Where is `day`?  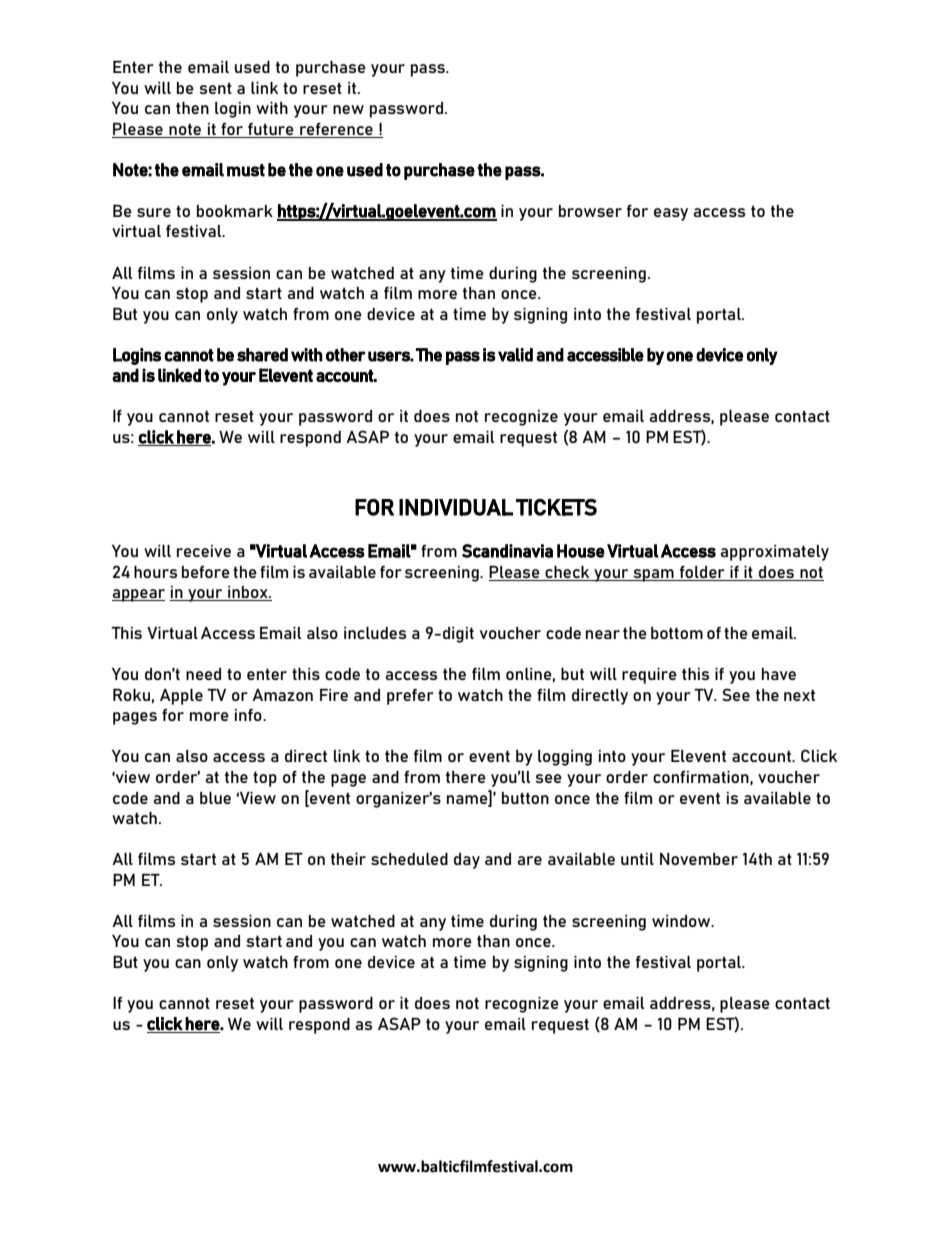 day is located at coordinates (467, 861).
